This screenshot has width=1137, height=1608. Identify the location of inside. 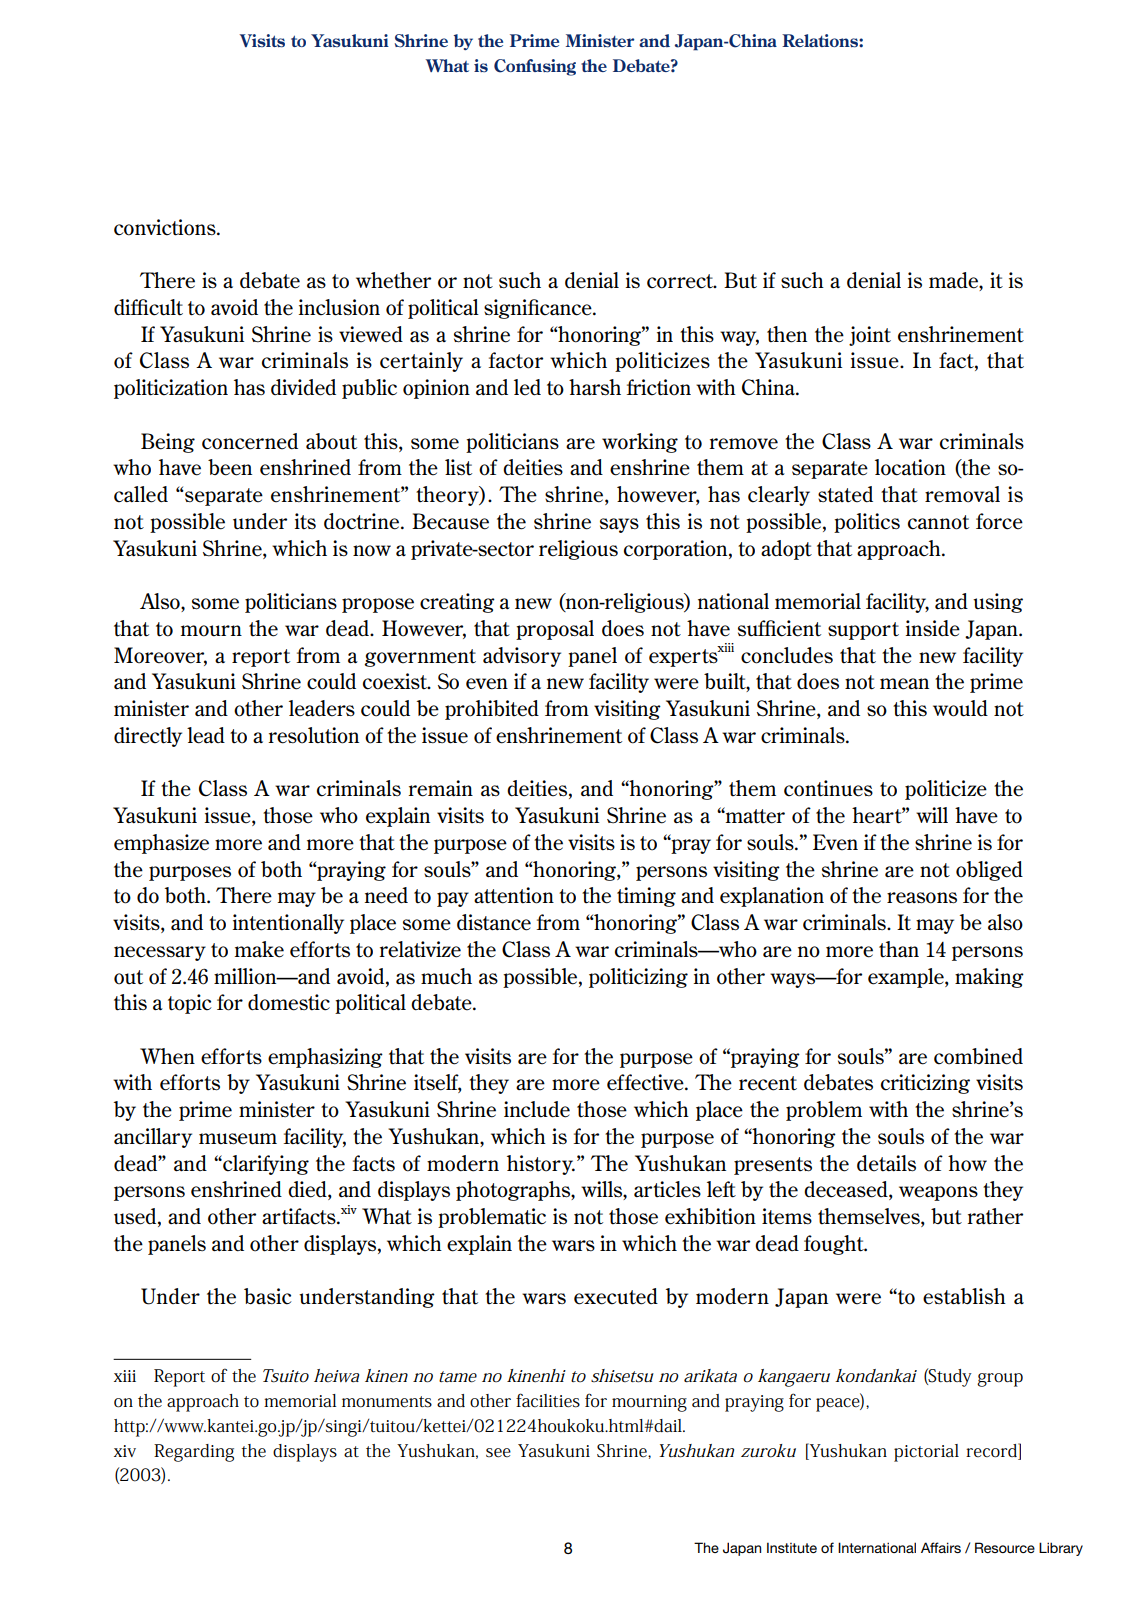
(933, 628).
